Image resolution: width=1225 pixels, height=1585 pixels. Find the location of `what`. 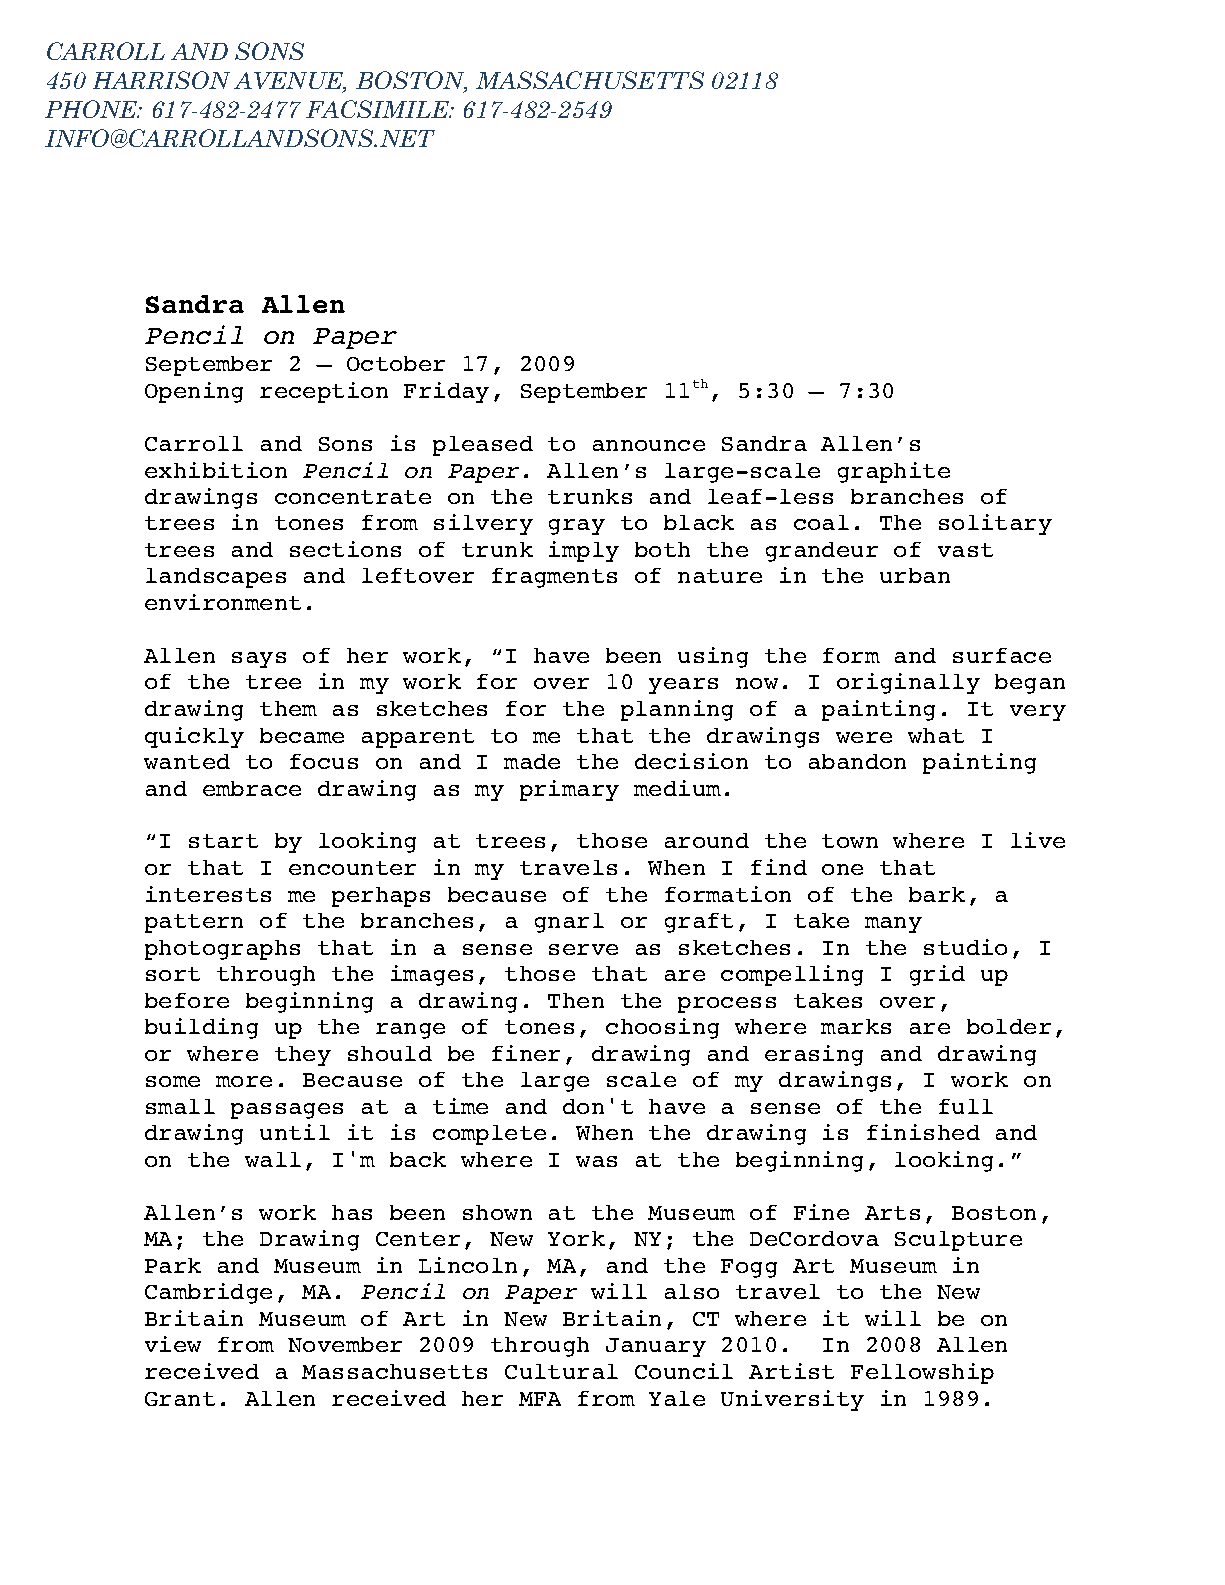

what is located at coordinates (936, 735).
